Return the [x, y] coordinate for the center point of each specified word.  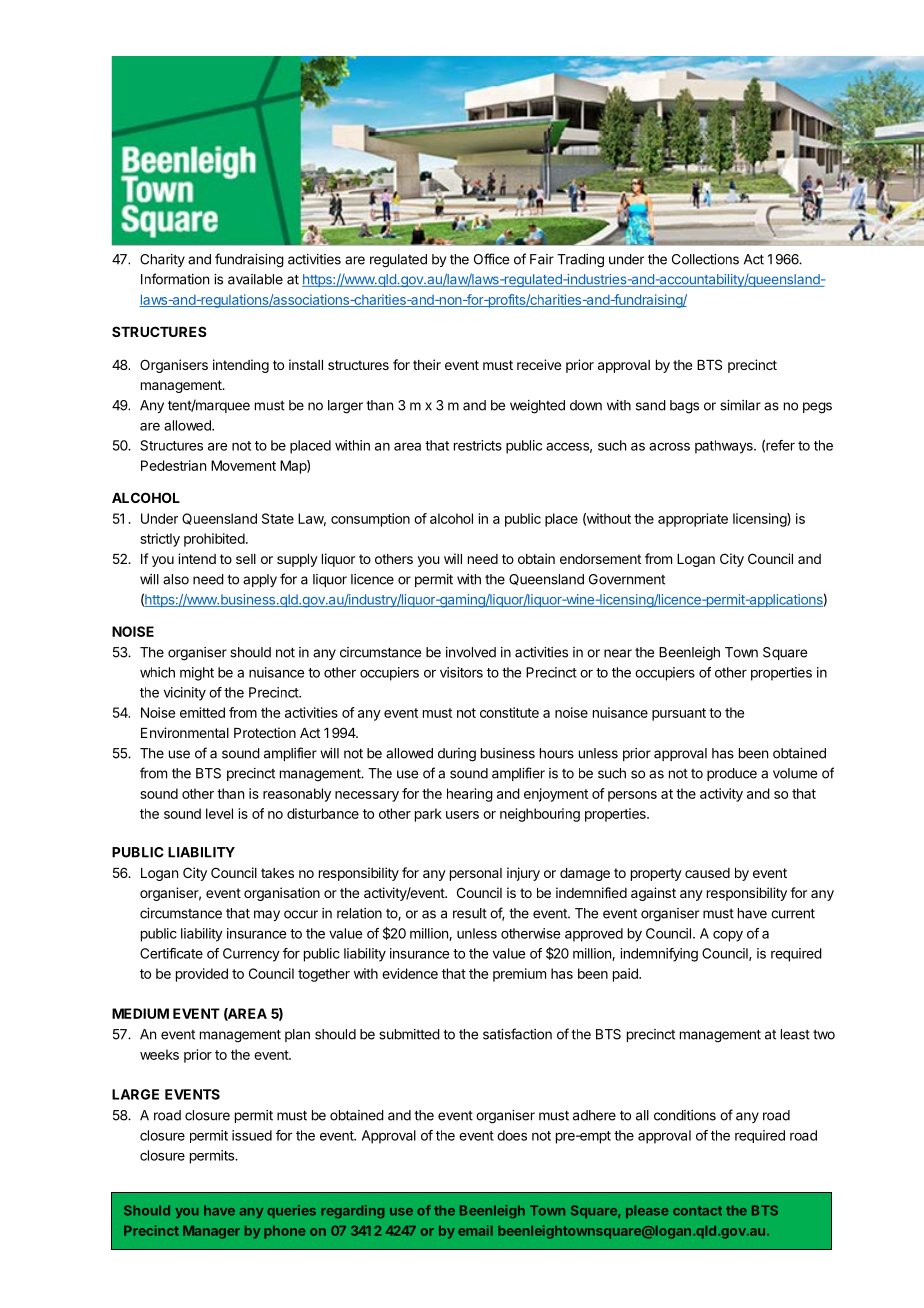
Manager [211, 1232]
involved [471, 652]
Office [491, 259]
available [255, 279]
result [470, 913]
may [267, 915]
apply [260, 580]
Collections [705, 259]
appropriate [693, 520]
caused [707, 873]
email [475, 1230]
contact [697, 1211]
